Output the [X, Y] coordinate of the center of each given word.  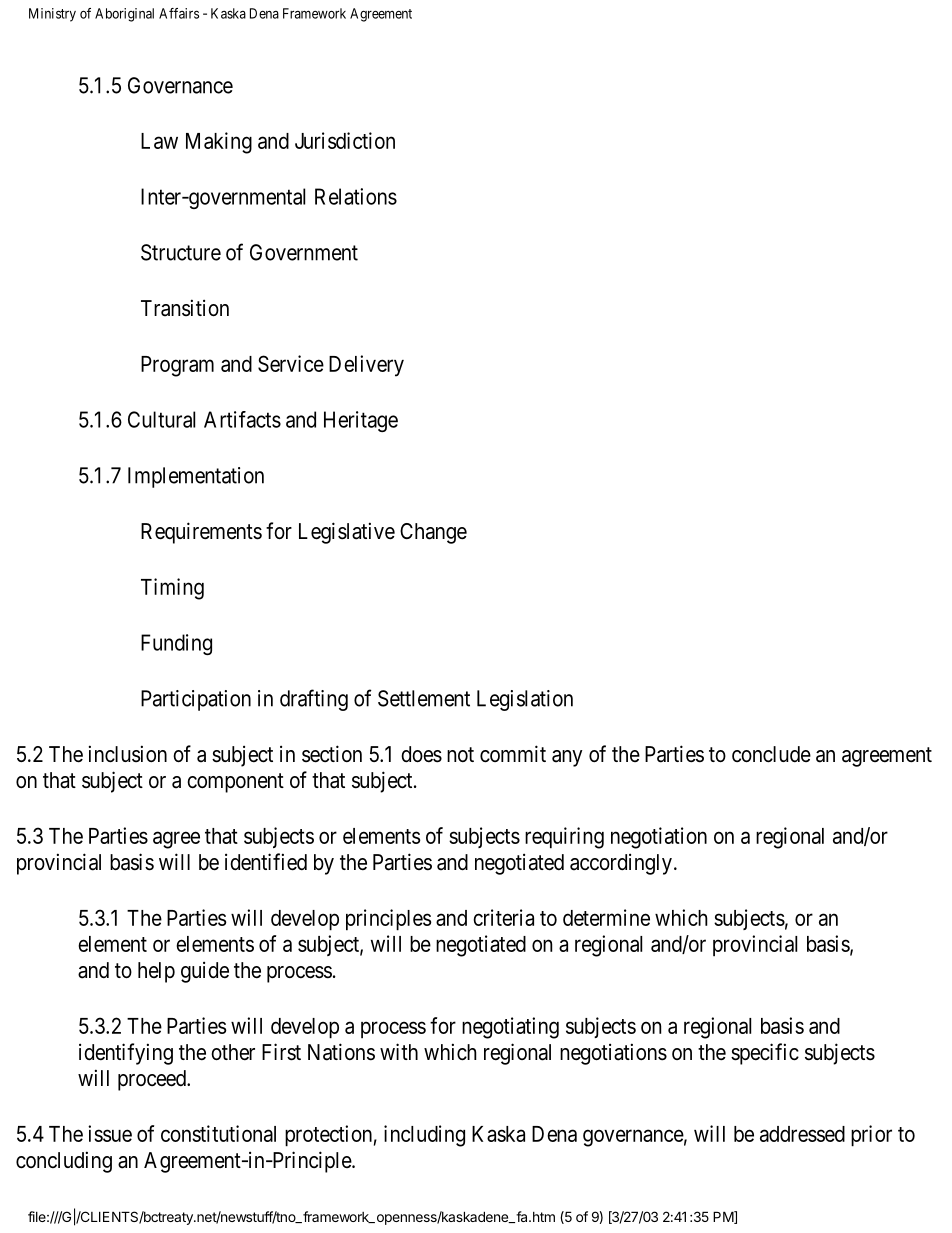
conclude [771, 754]
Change [433, 533]
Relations [356, 196]
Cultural [161, 419]
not [460, 754]
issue [110, 1133]
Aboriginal [124, 15]
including [424, 1136]
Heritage [361, 421]
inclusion [128, 754]
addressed [802, 1134]
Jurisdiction [345, 140]
